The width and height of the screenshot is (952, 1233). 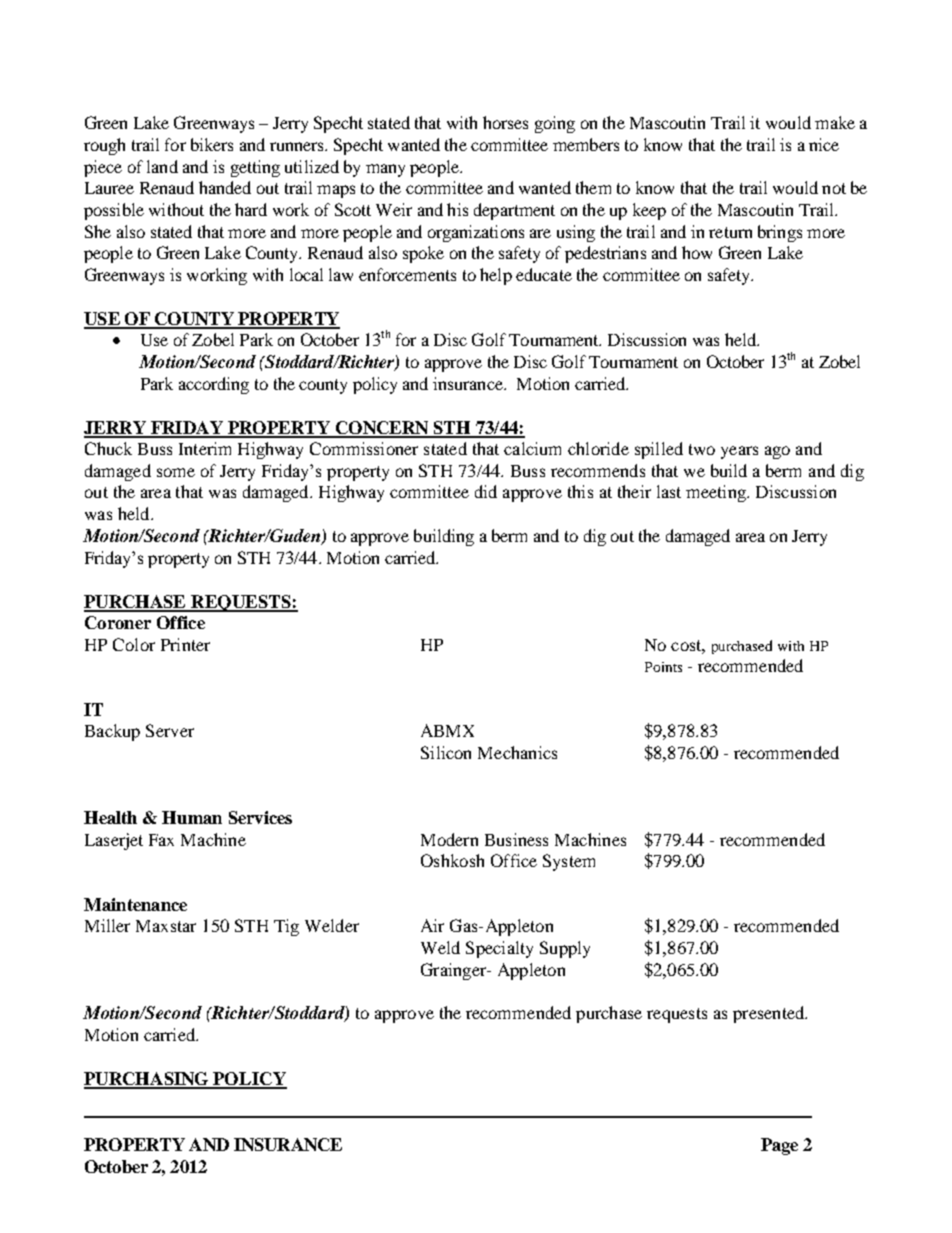 I want to click on did, so click(x=486, y=491).
